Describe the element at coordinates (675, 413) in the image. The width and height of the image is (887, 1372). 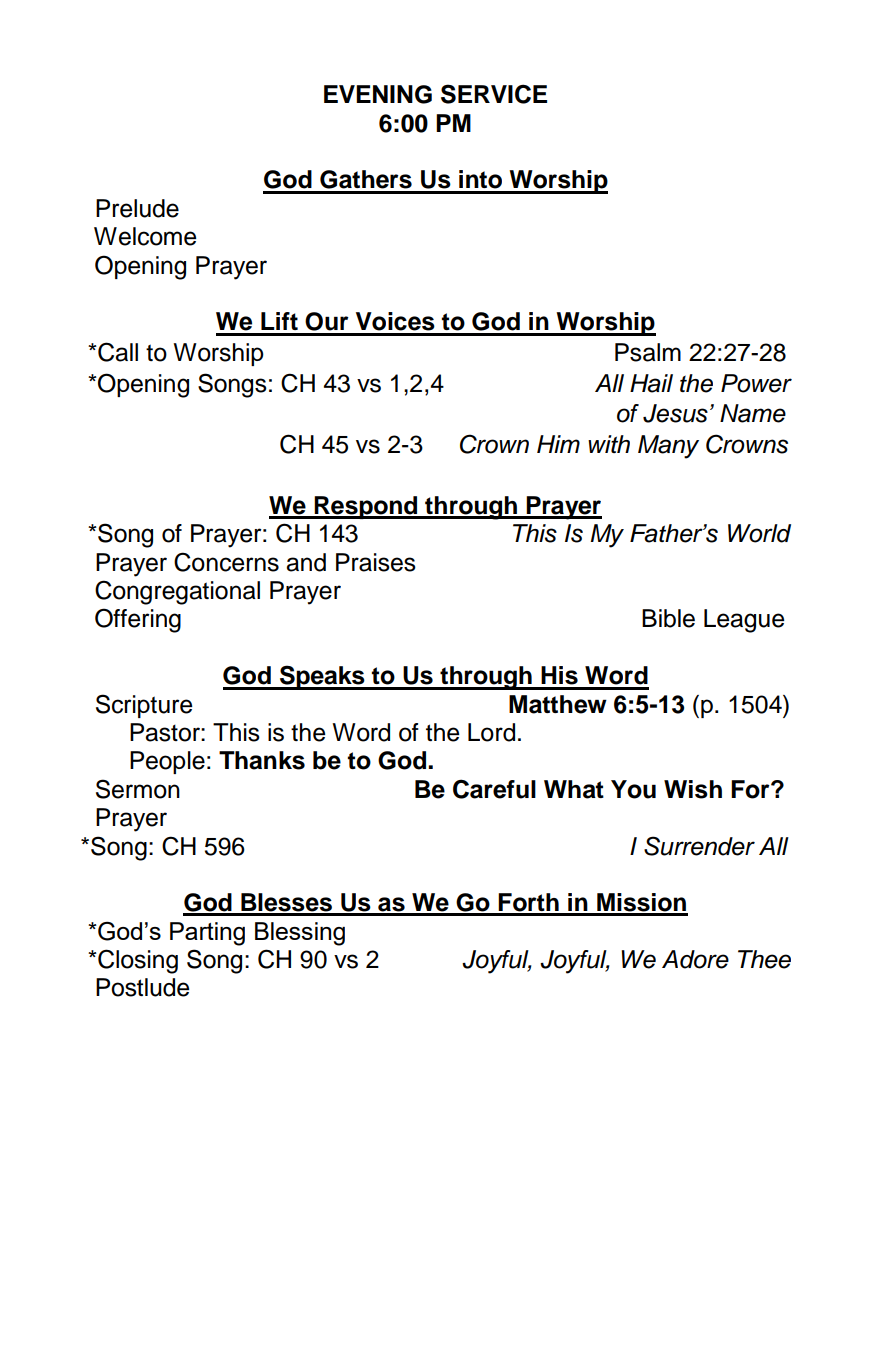
I see `Jesus` at that location.
